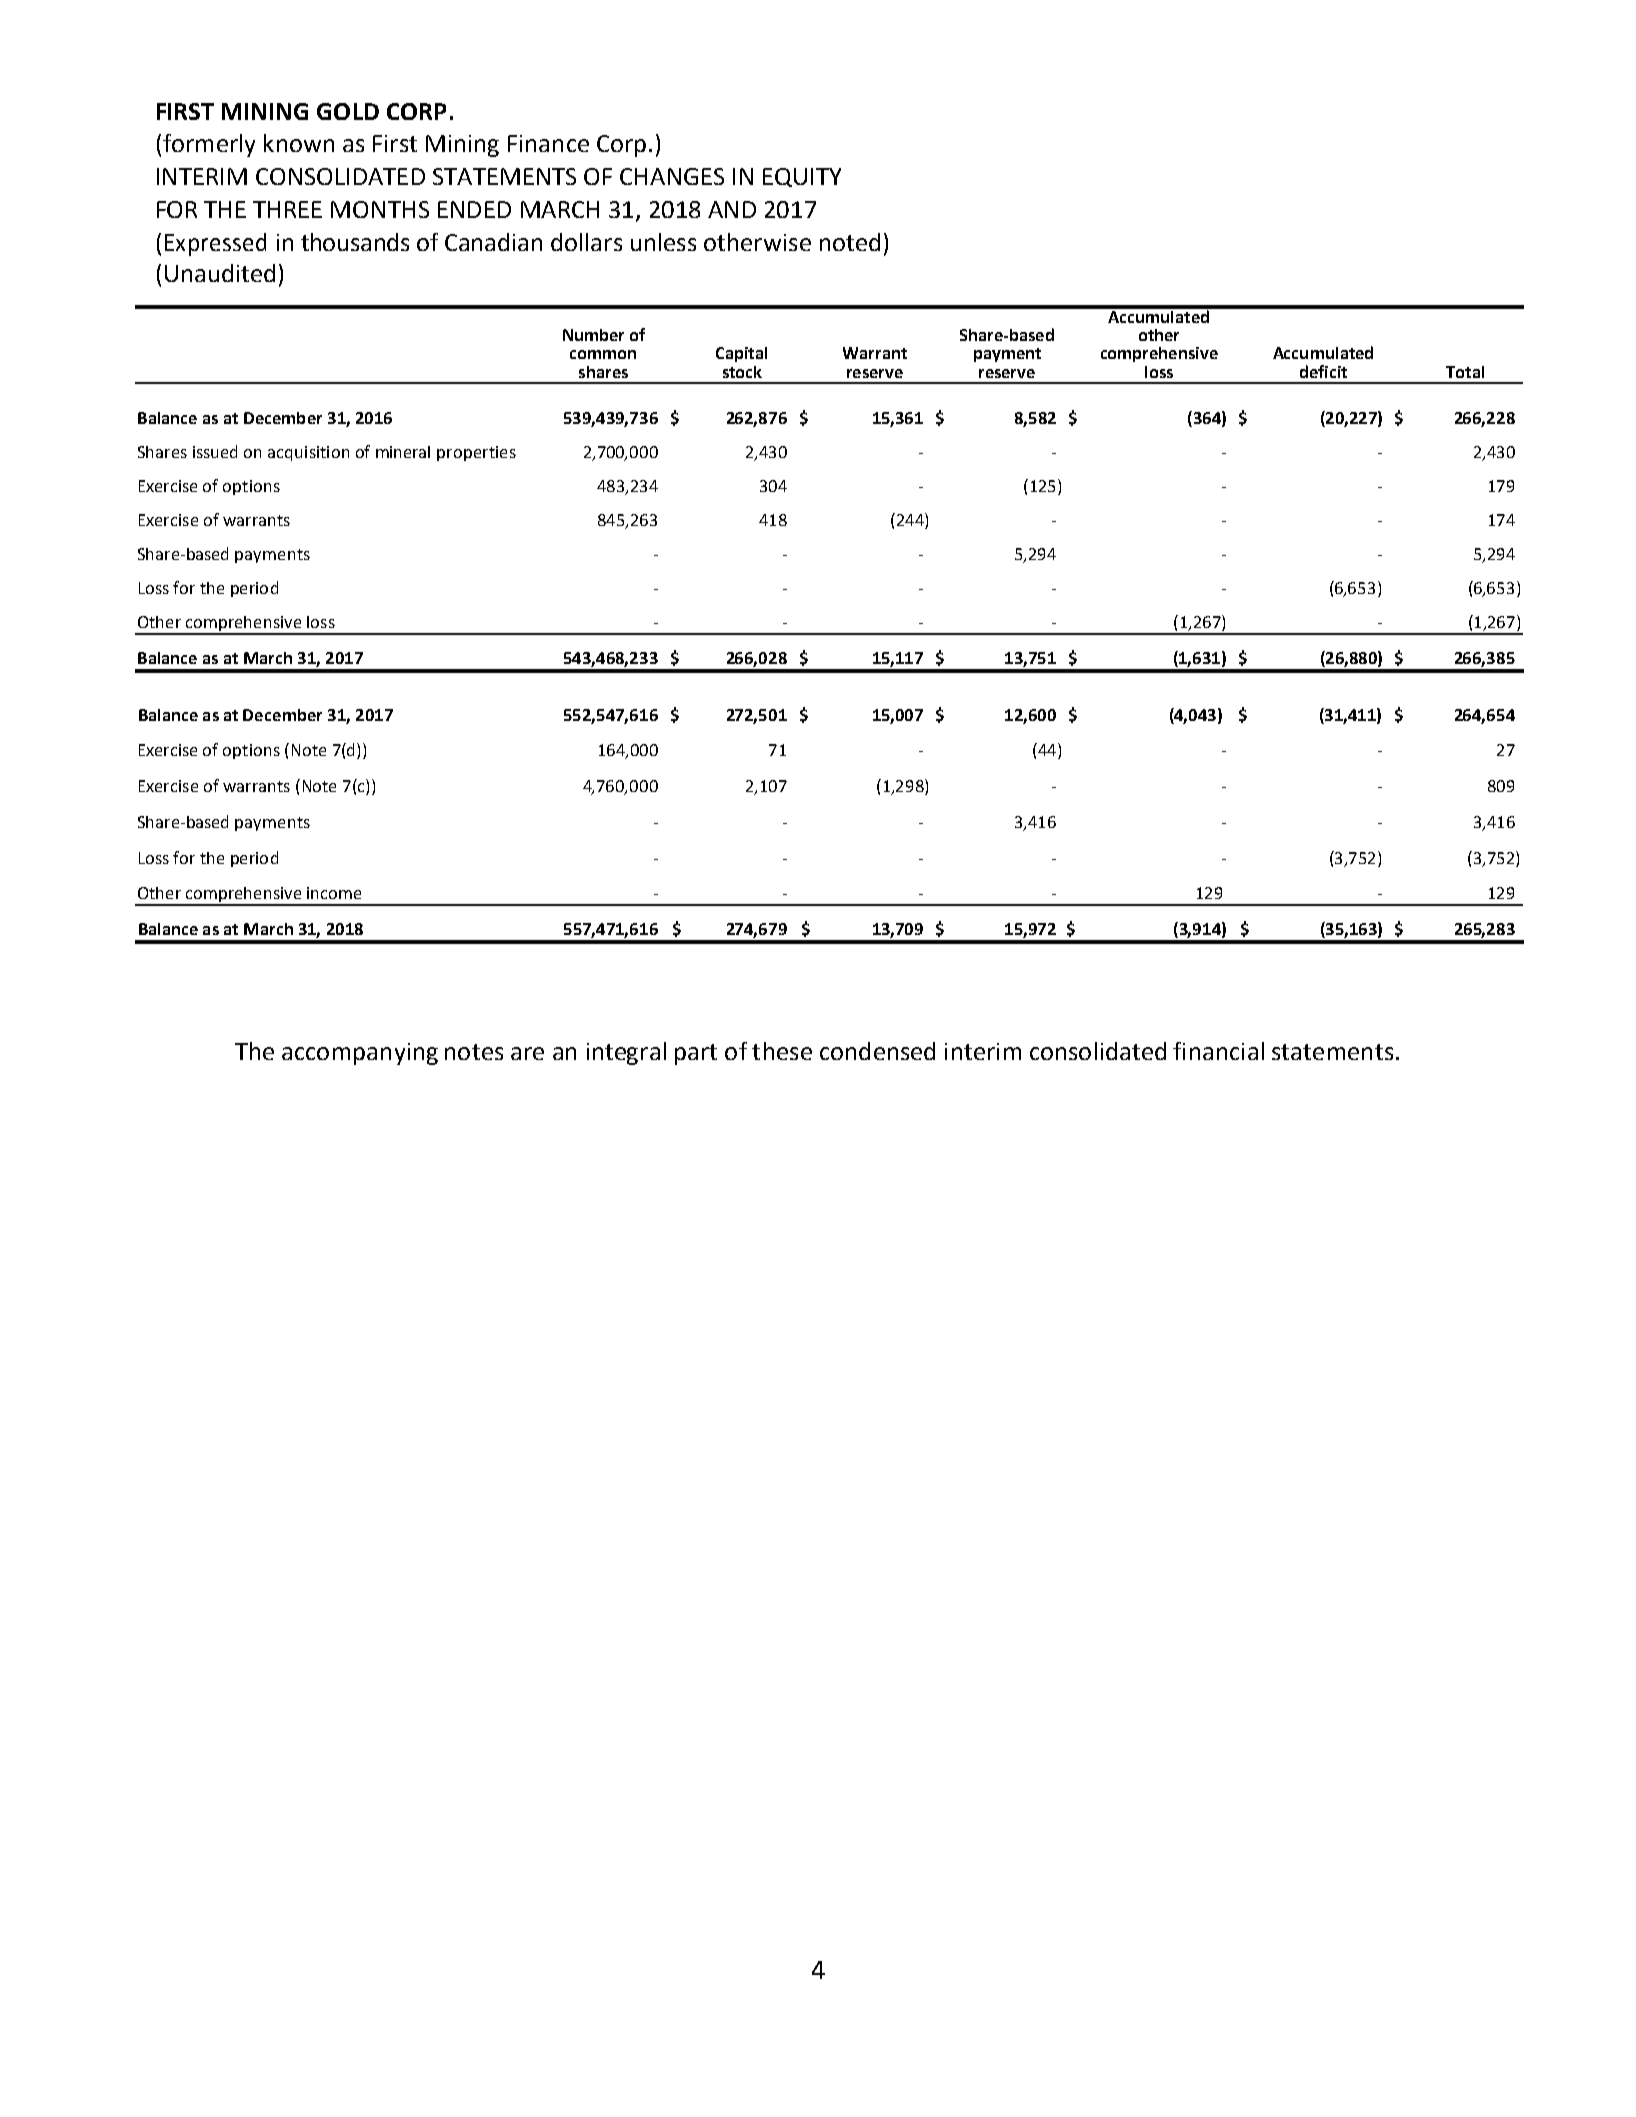  I want to click on income, so click(334, 893).
